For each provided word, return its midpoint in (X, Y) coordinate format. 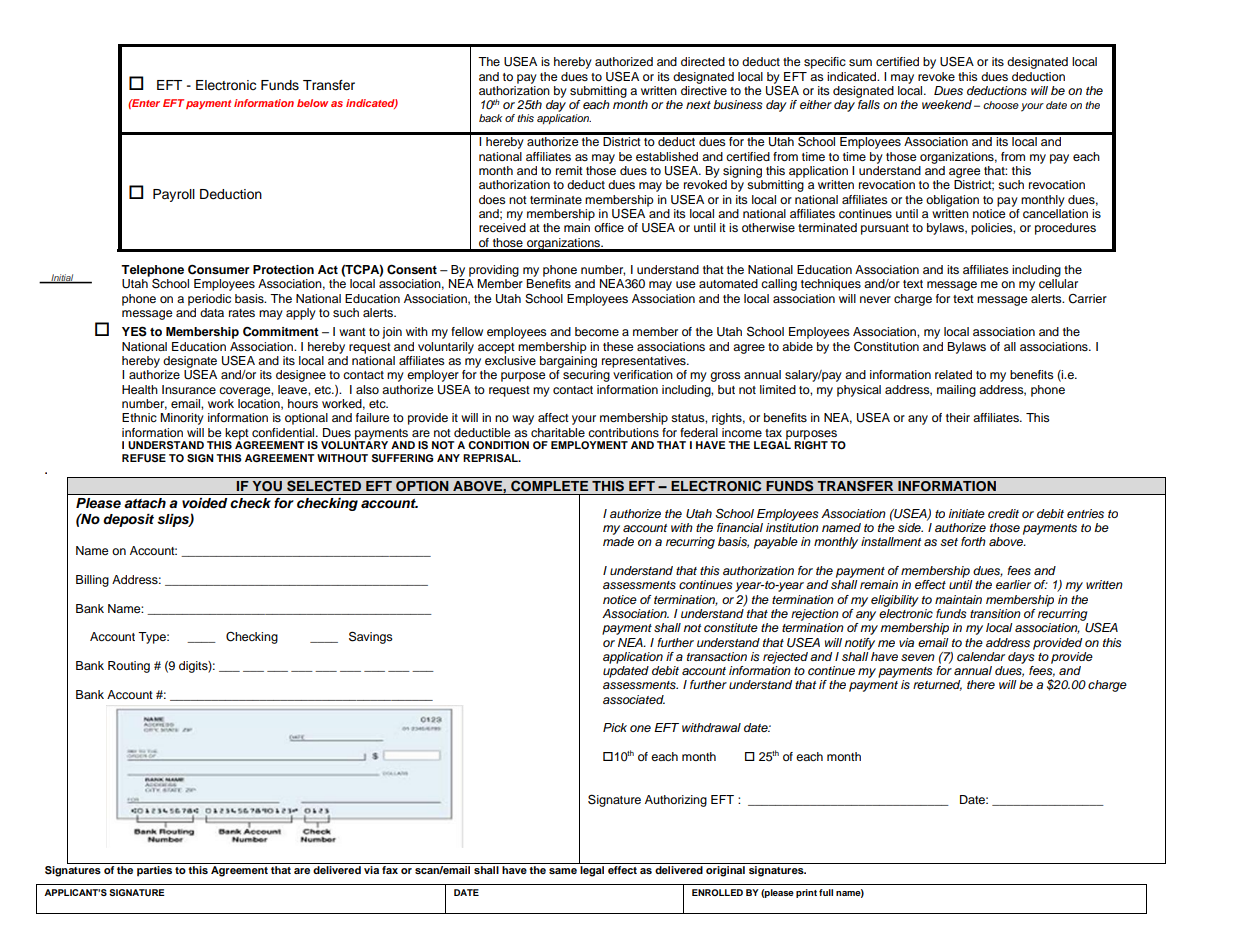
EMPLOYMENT (589, 445)
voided (204, 503)
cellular (1058, 283)
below (312, 103)
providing (494, 271)
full (826, 892)
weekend (947, 104)
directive (704, 90)
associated (634, 699)
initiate (967, 513)
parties (154, 870)
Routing (129, 667)
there (981, 684)
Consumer (219, 269)
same (563, 871)
